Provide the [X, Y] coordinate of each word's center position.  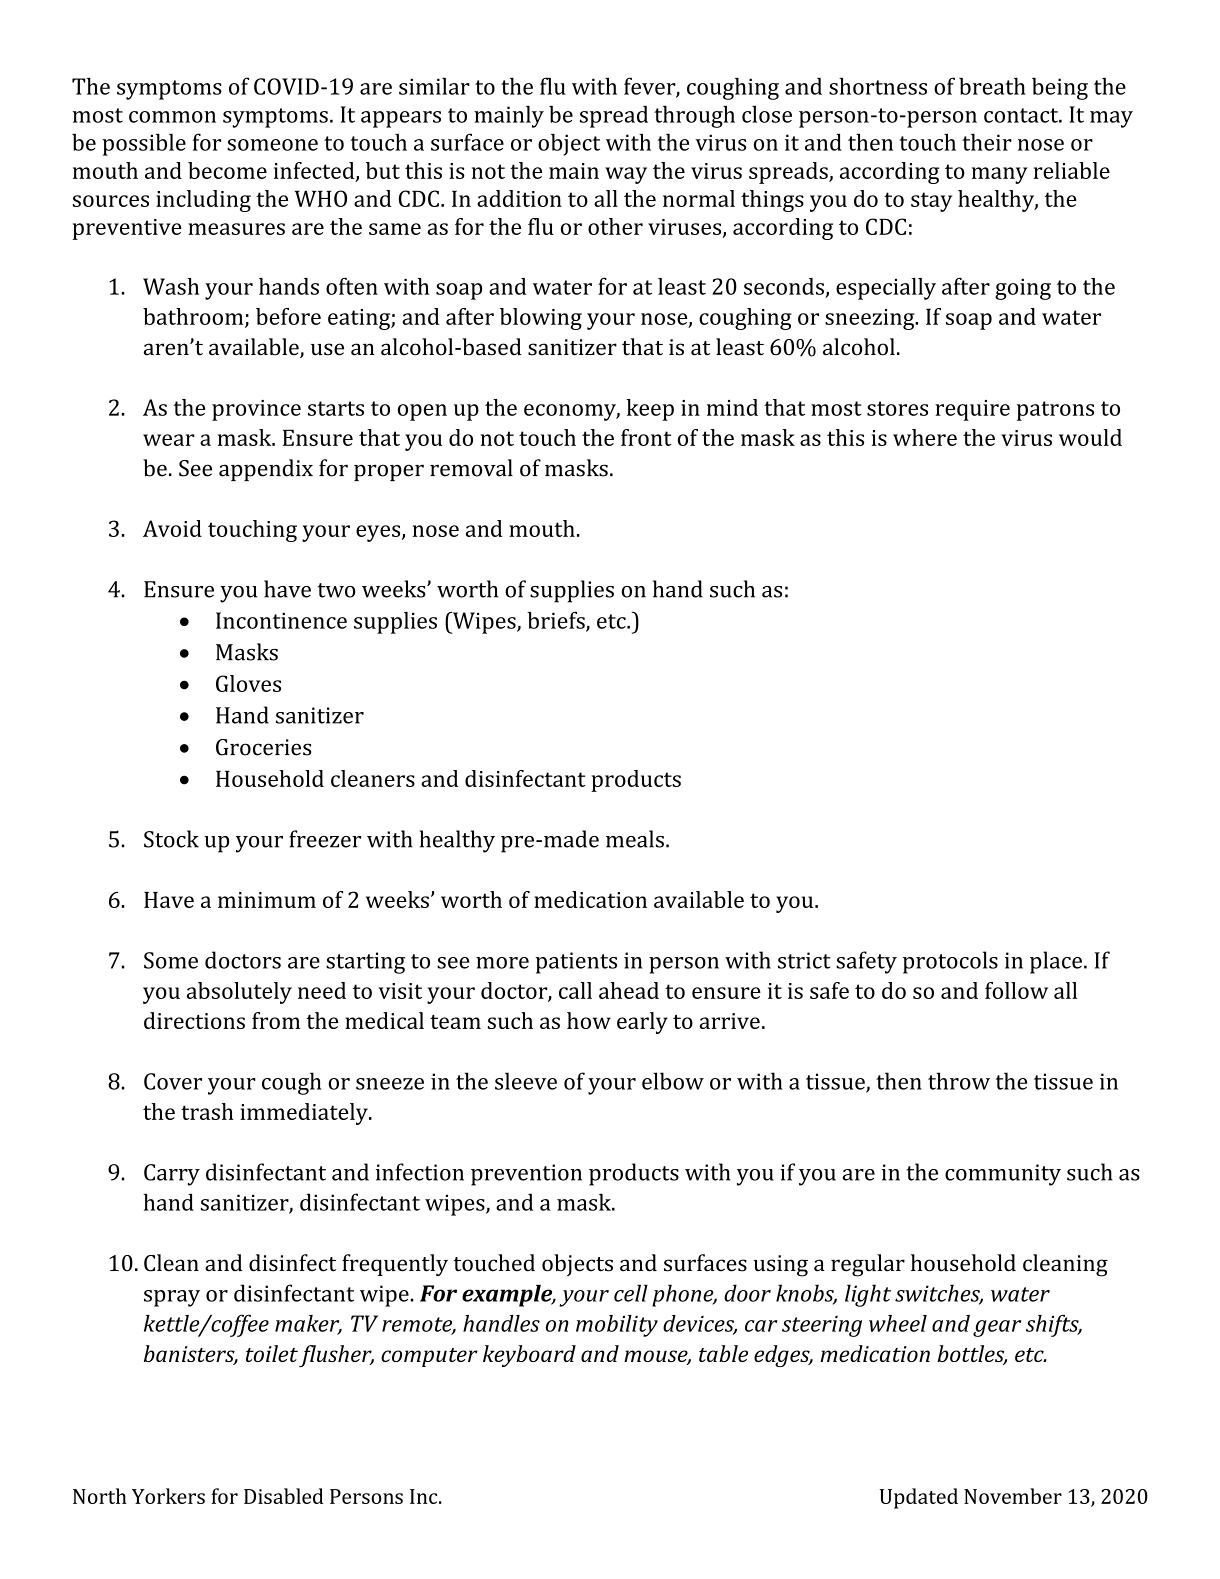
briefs [557, 621]
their [987, 142]
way [626, 175]
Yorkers [168, 1496]
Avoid [172, 528]
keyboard [529, 1356]
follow [1016, 990]
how [589, 1020]
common [172, 117]
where [925, 437]
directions [194, 1020]
